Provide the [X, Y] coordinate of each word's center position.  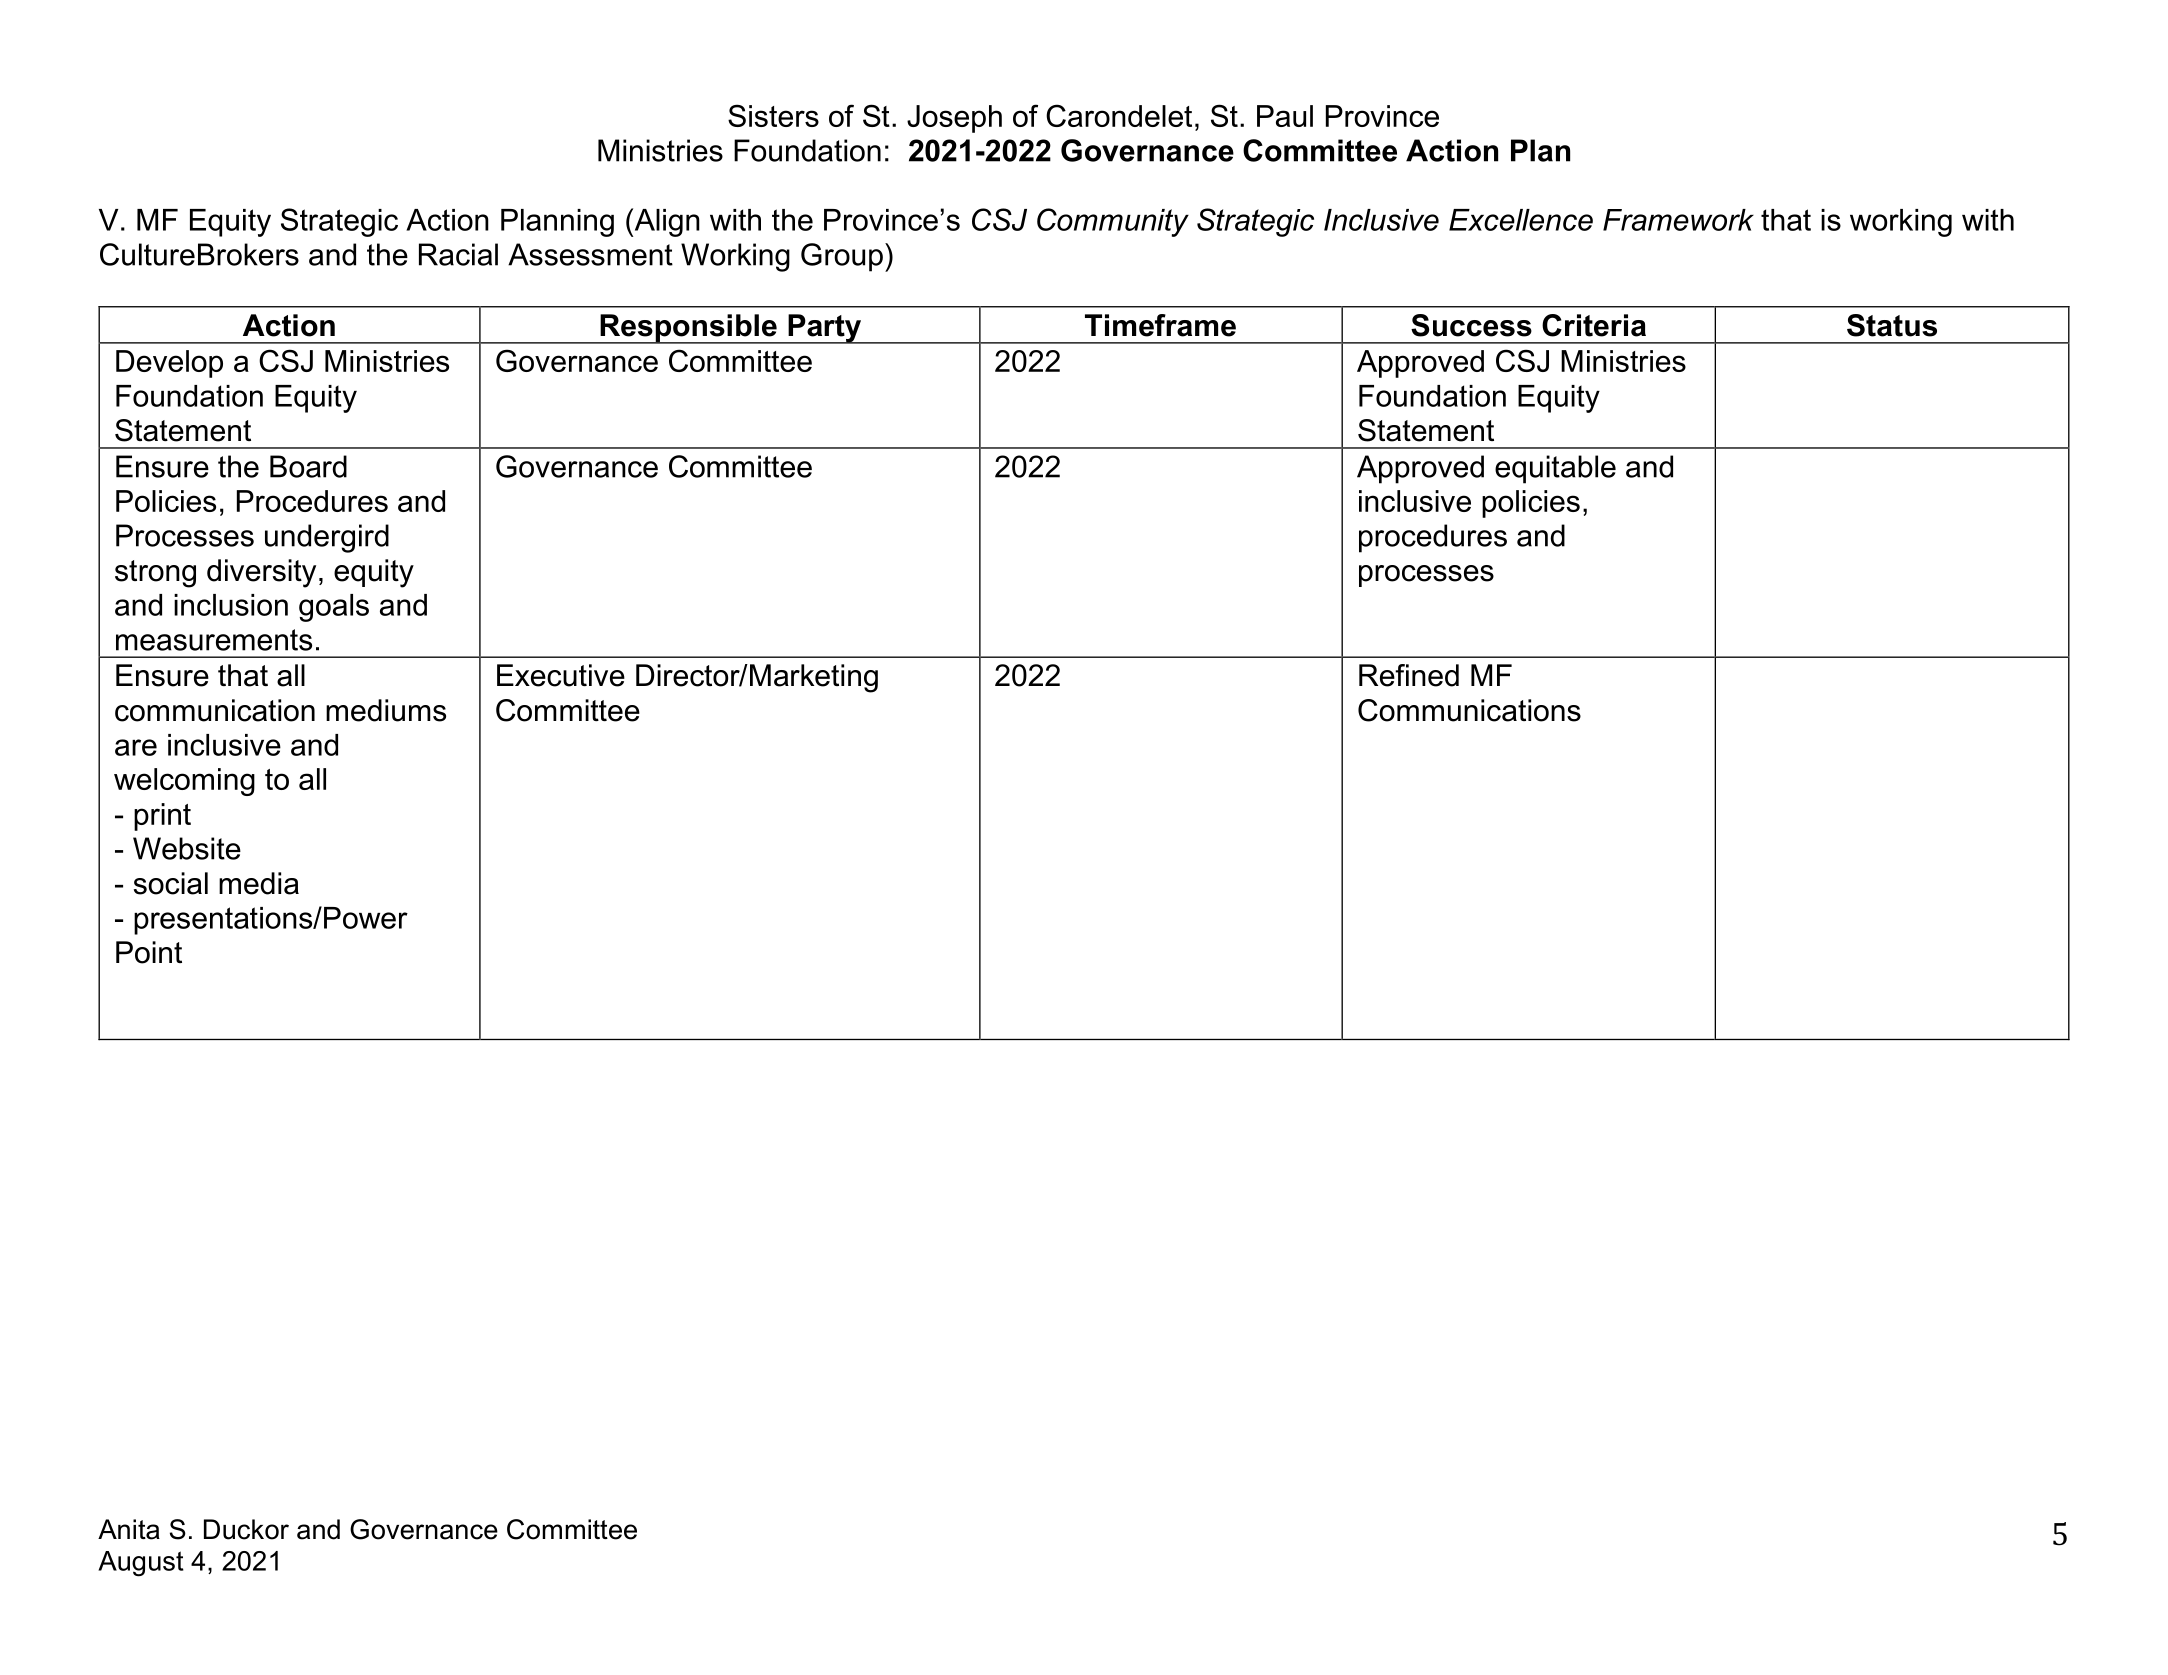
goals [334, 608]
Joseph [954, 119]
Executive [561, 675]
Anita [129, 1529]
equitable [1555, 469]
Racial [458, 254]
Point [149, 952]
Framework [1678, 220]
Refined [1409, 675]
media [259, 883]
